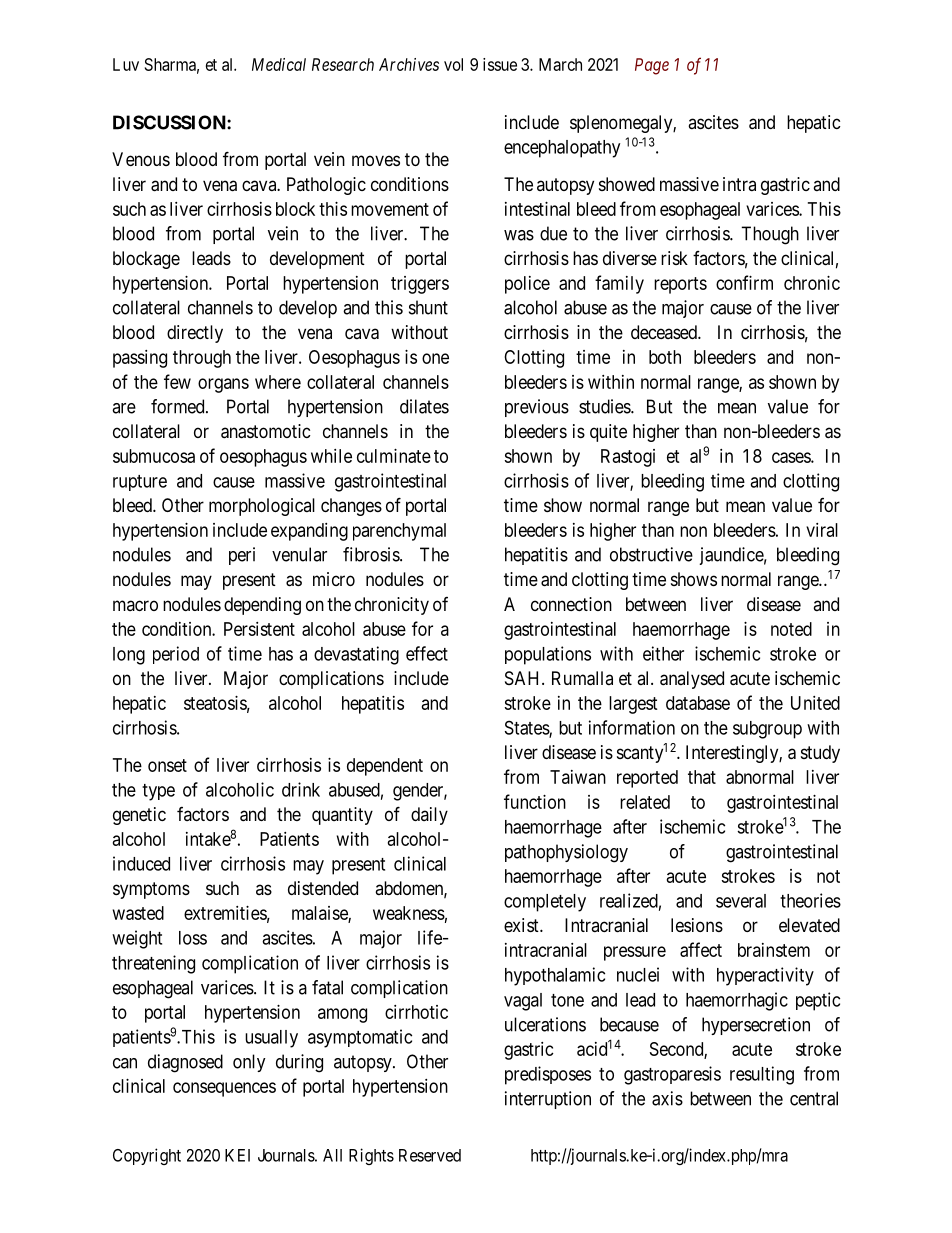 The height and width of the screenshot is (1233, 952). What do you see at coordinates (429, 816) in the screenshot?
I see `daily` at bounding box center [429, 816].
